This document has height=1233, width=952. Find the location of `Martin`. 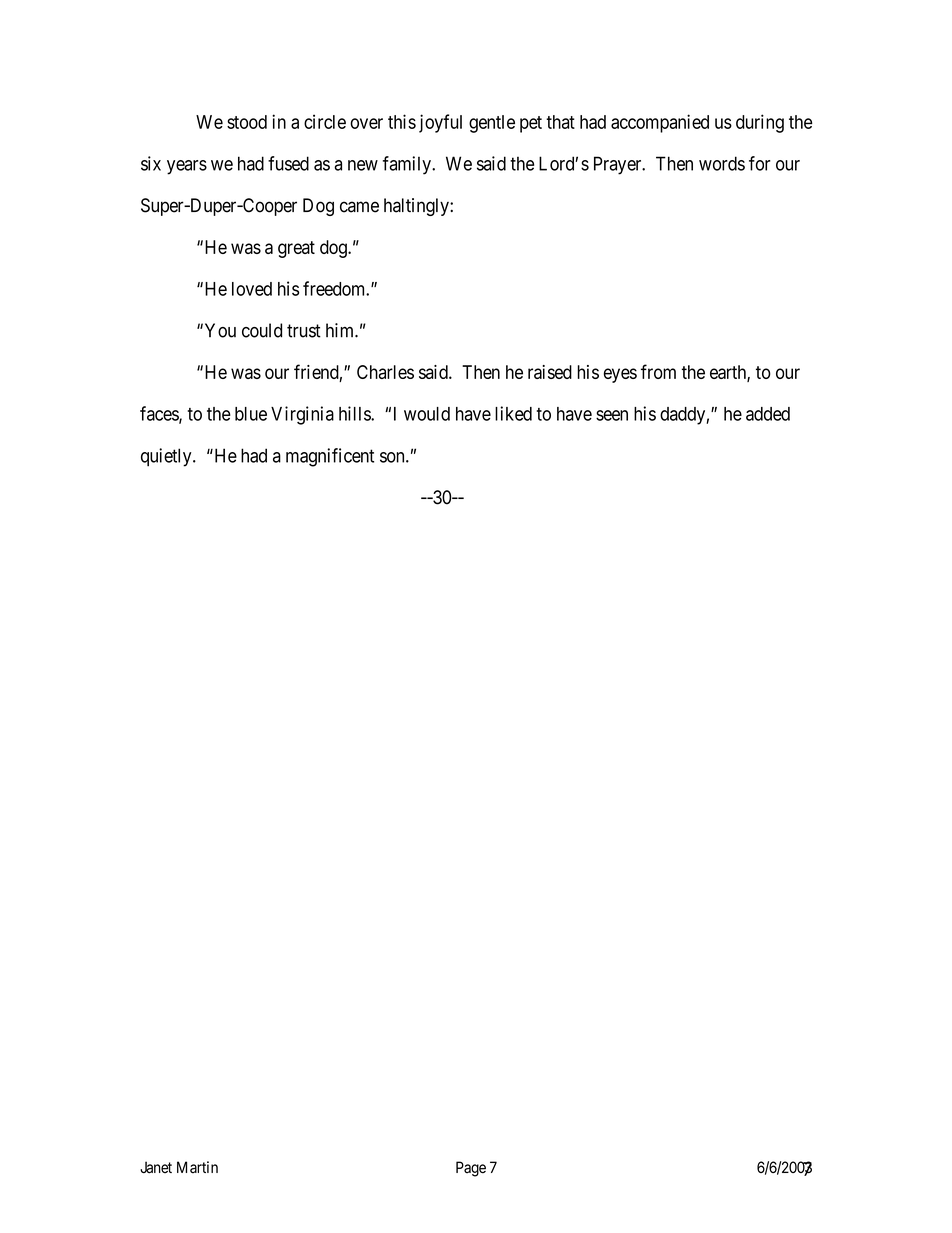

Martin is located at coordinates (197, 1167).
